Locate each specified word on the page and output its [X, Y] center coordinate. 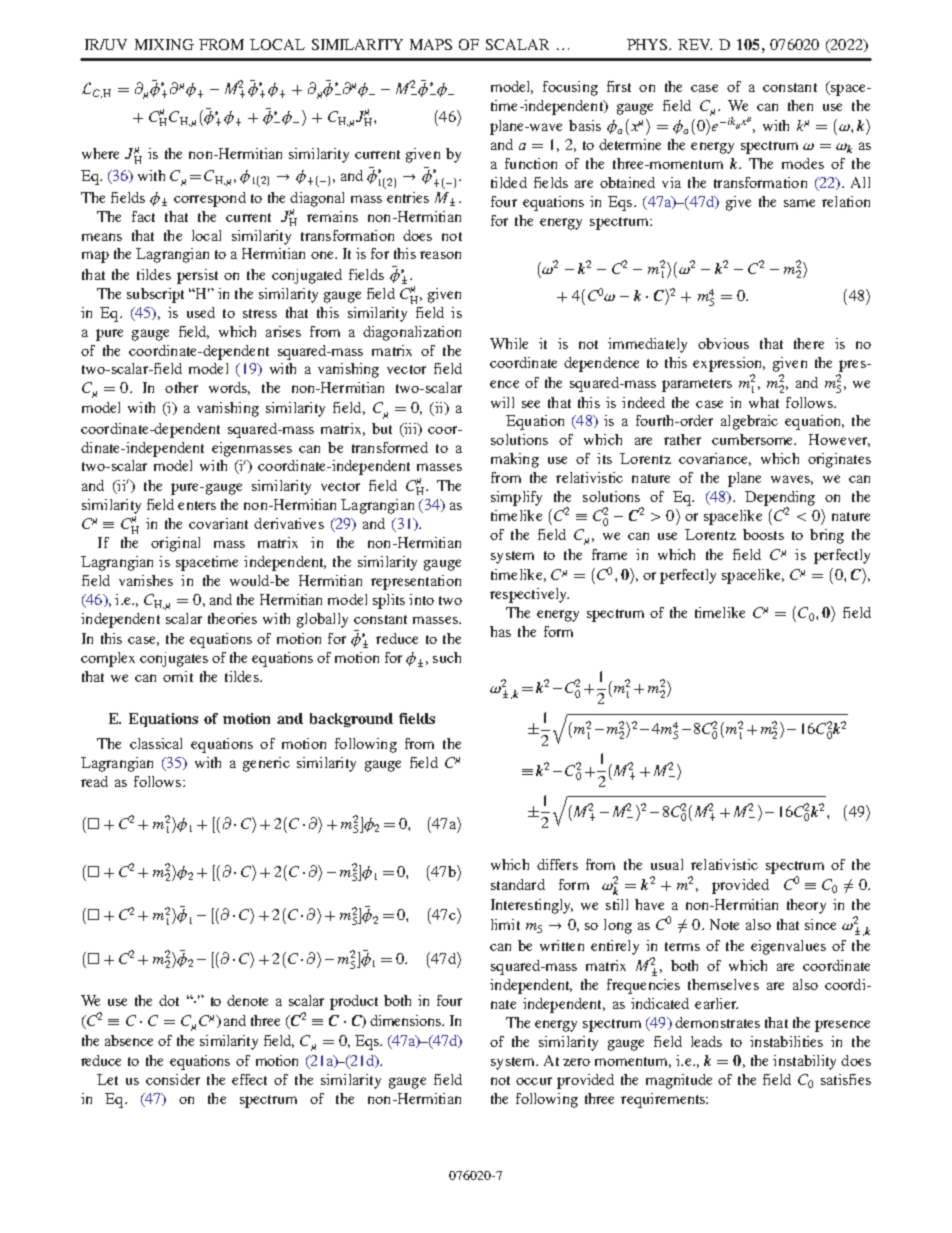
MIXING [164, 44]
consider [173, 1079]
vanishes [146, 580]
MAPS [431, 44]
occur [534, 1081]
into [421, 599]
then [800, 105]
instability [804, 1062]
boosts [763, 534]
